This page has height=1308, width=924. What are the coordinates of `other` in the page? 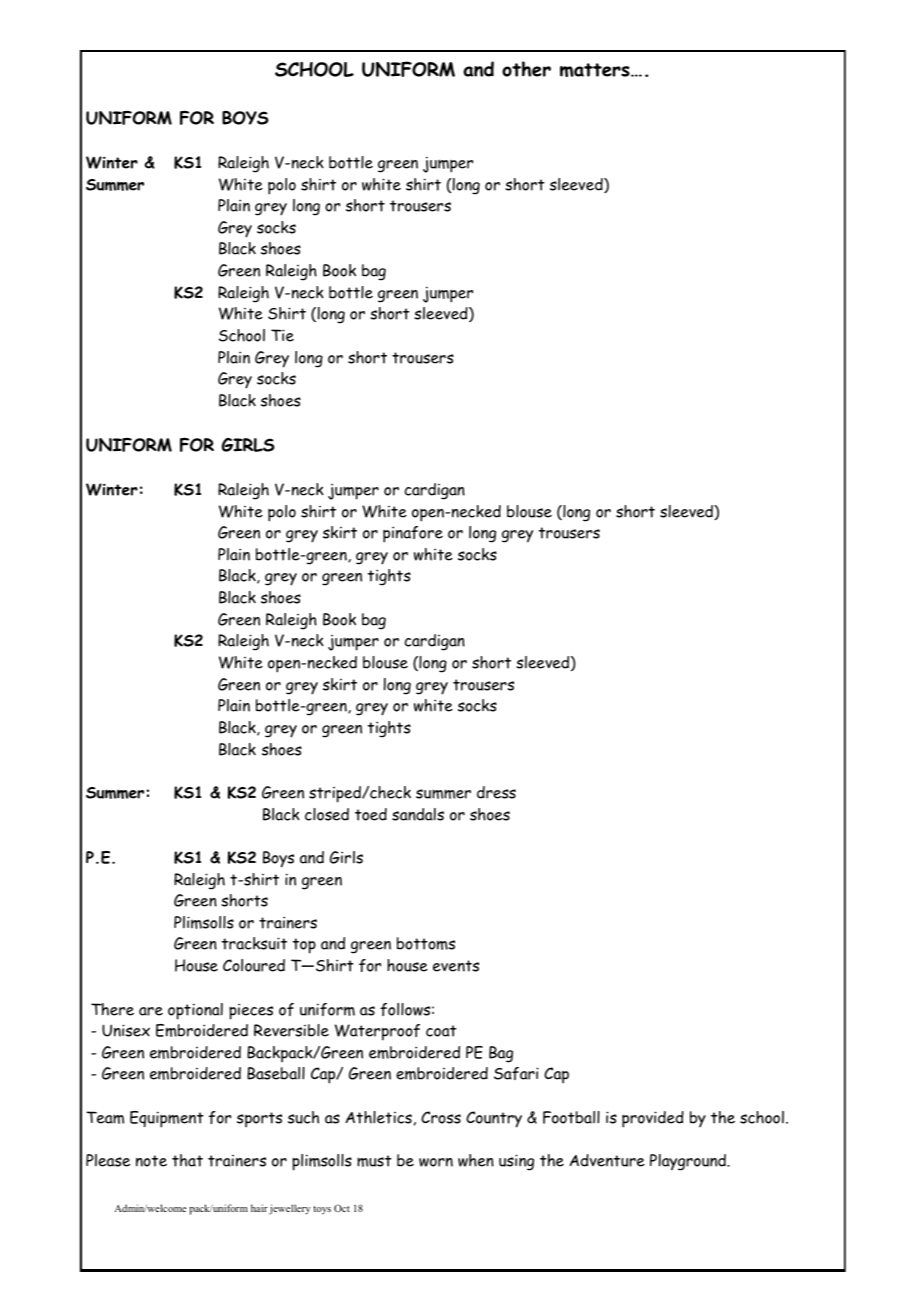 It's located at (526, 69).
